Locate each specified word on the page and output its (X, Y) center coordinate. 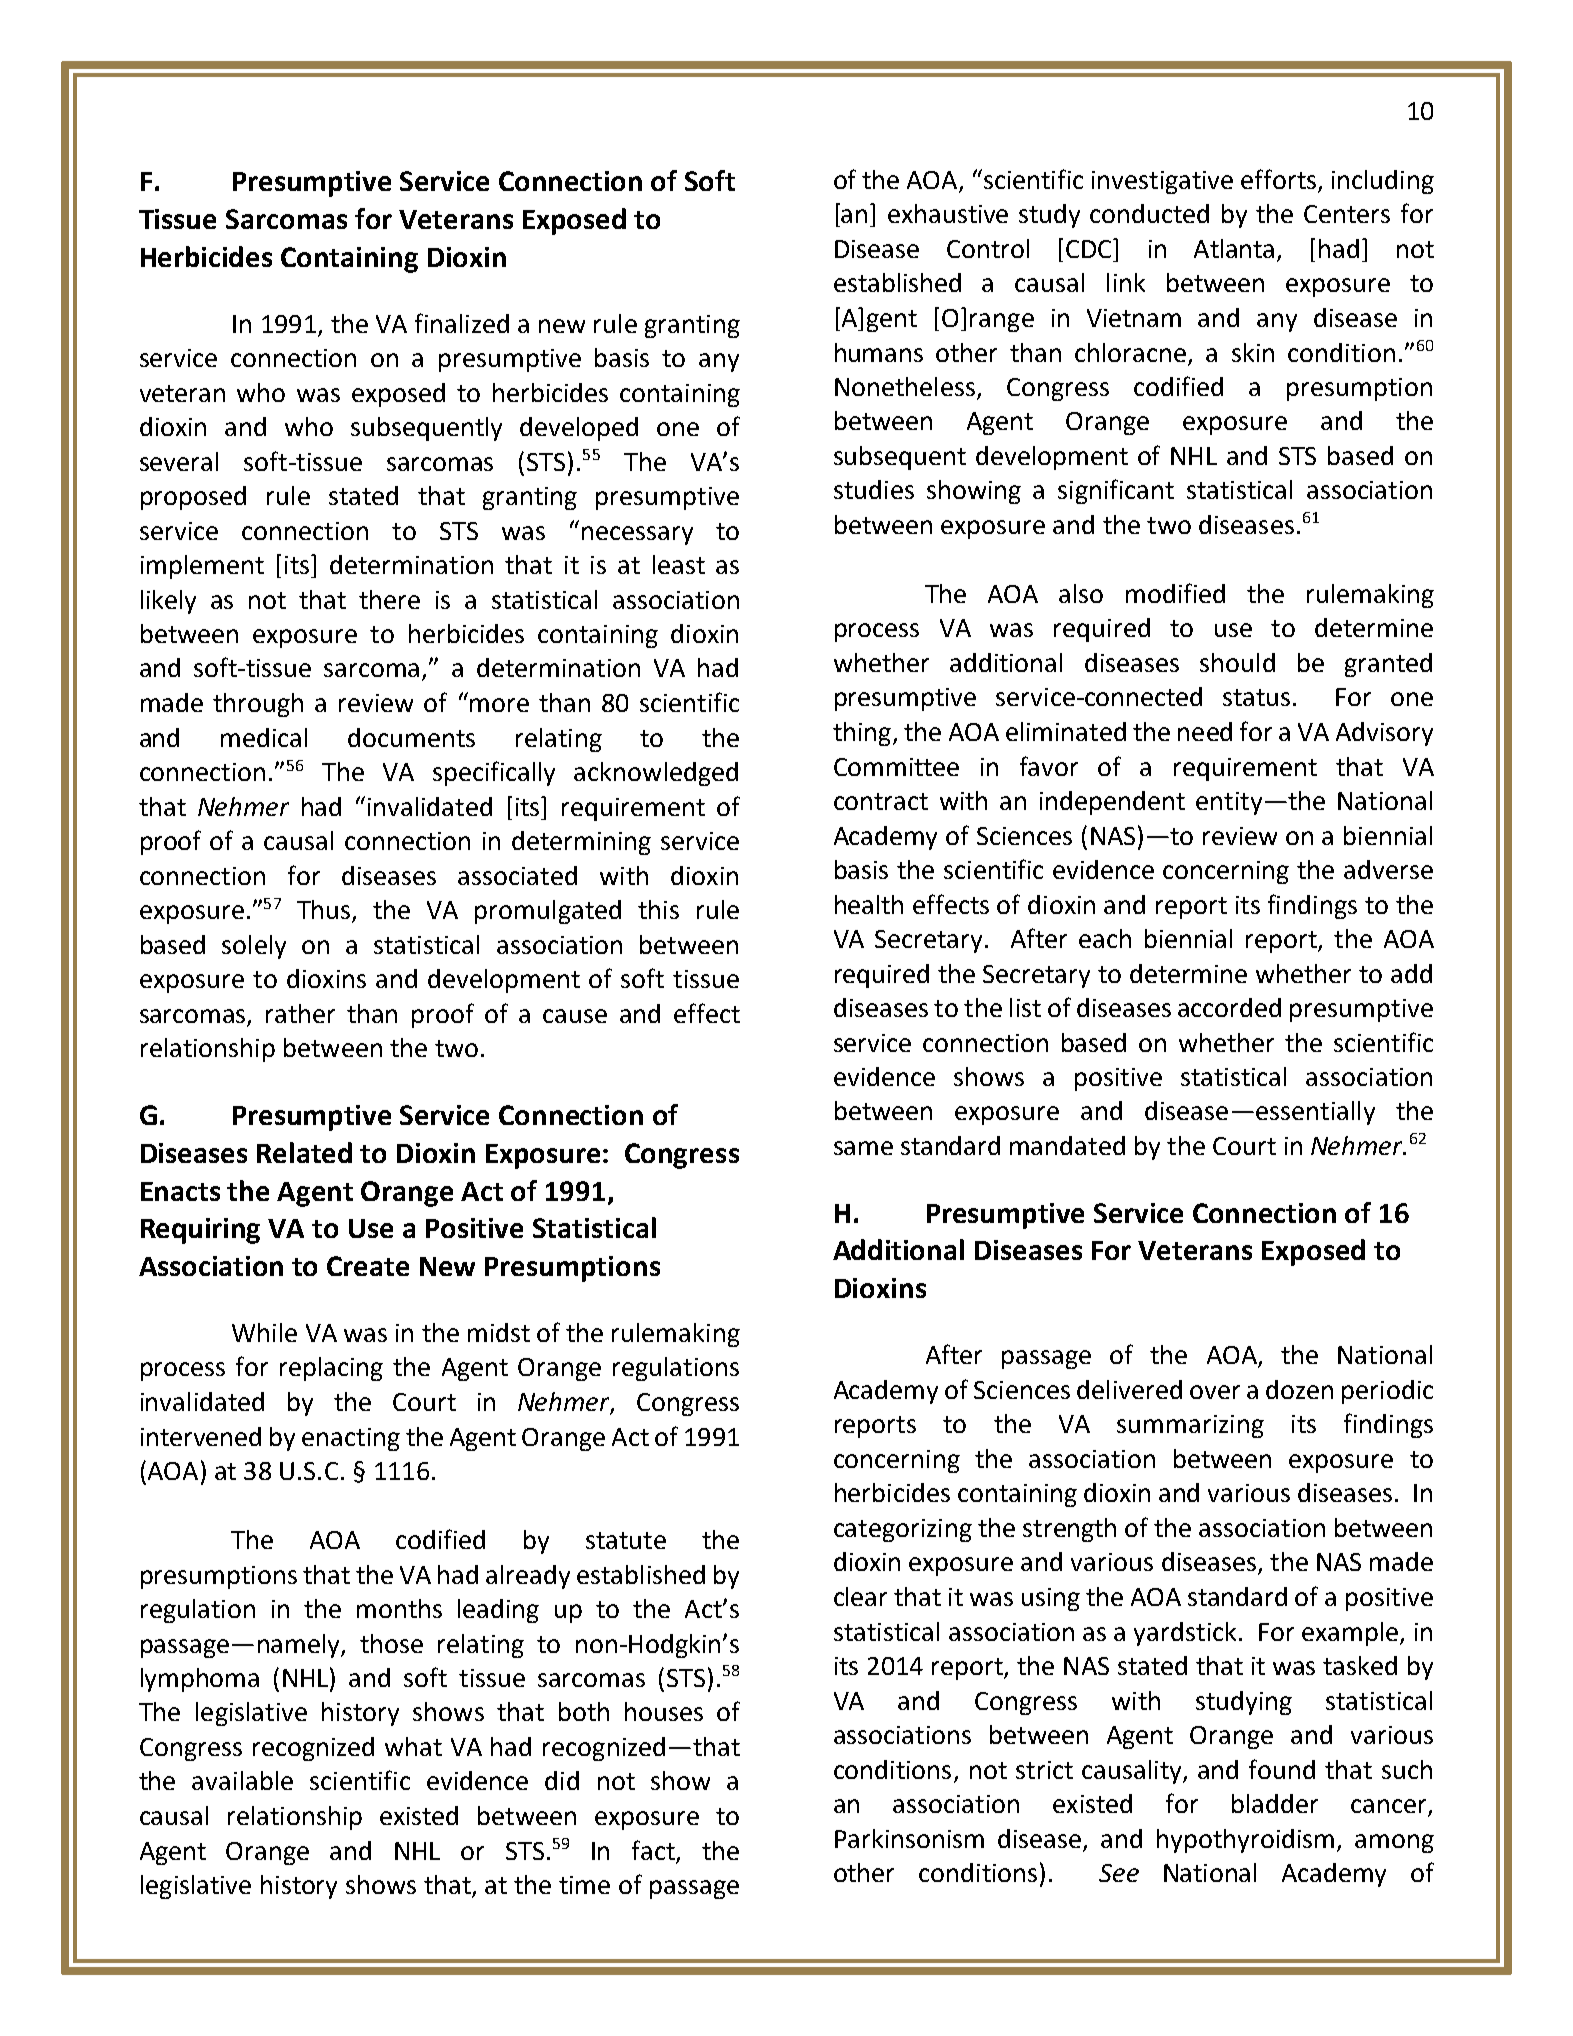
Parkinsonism (909, 1838)
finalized (462, 323)
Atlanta (1234, 248)
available (242, 1780)
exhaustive (948, 213)
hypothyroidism (1245, 1841)
